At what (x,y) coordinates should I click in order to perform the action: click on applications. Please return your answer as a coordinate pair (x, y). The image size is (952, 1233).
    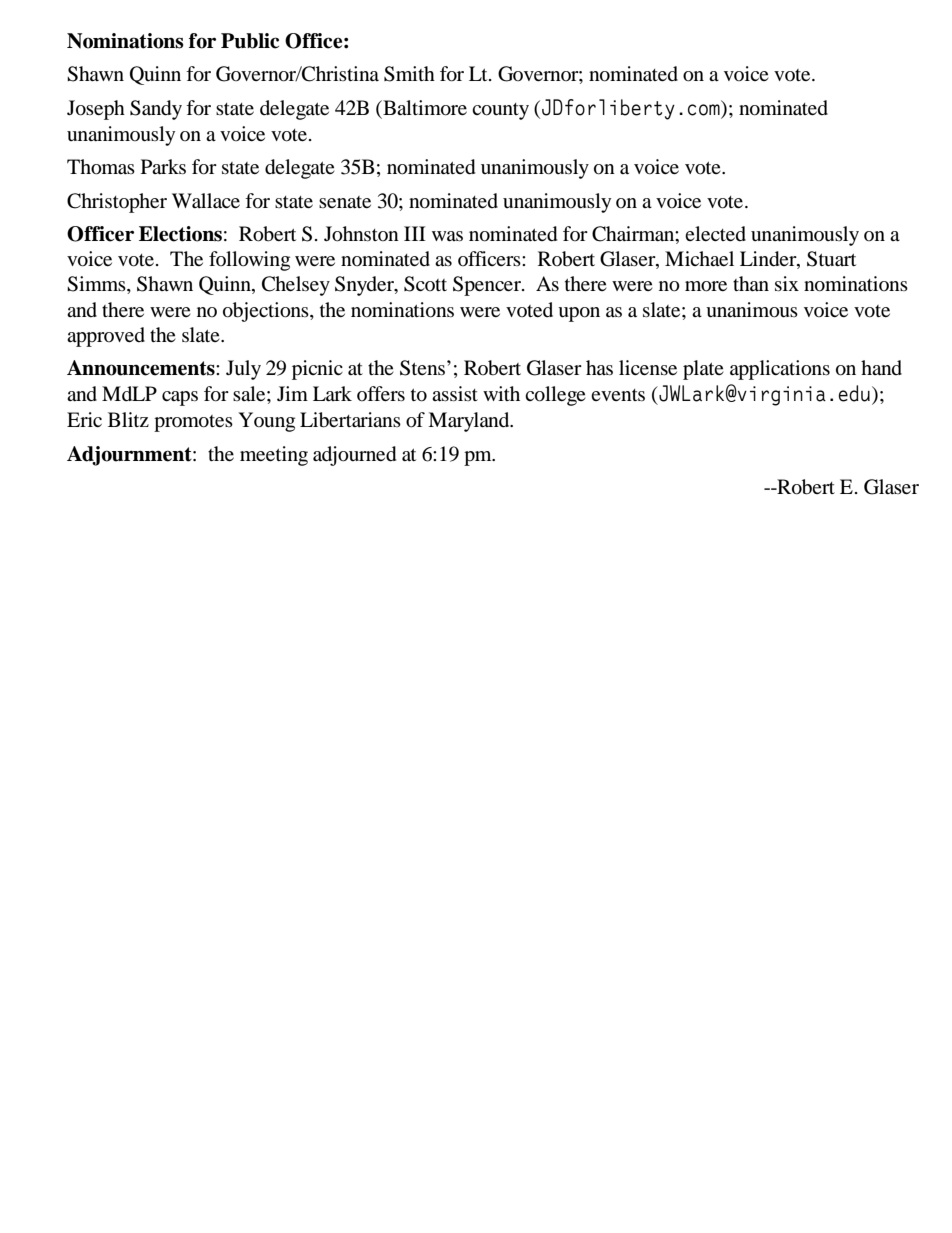
    Looking at the image, I should click on (780, 370).
